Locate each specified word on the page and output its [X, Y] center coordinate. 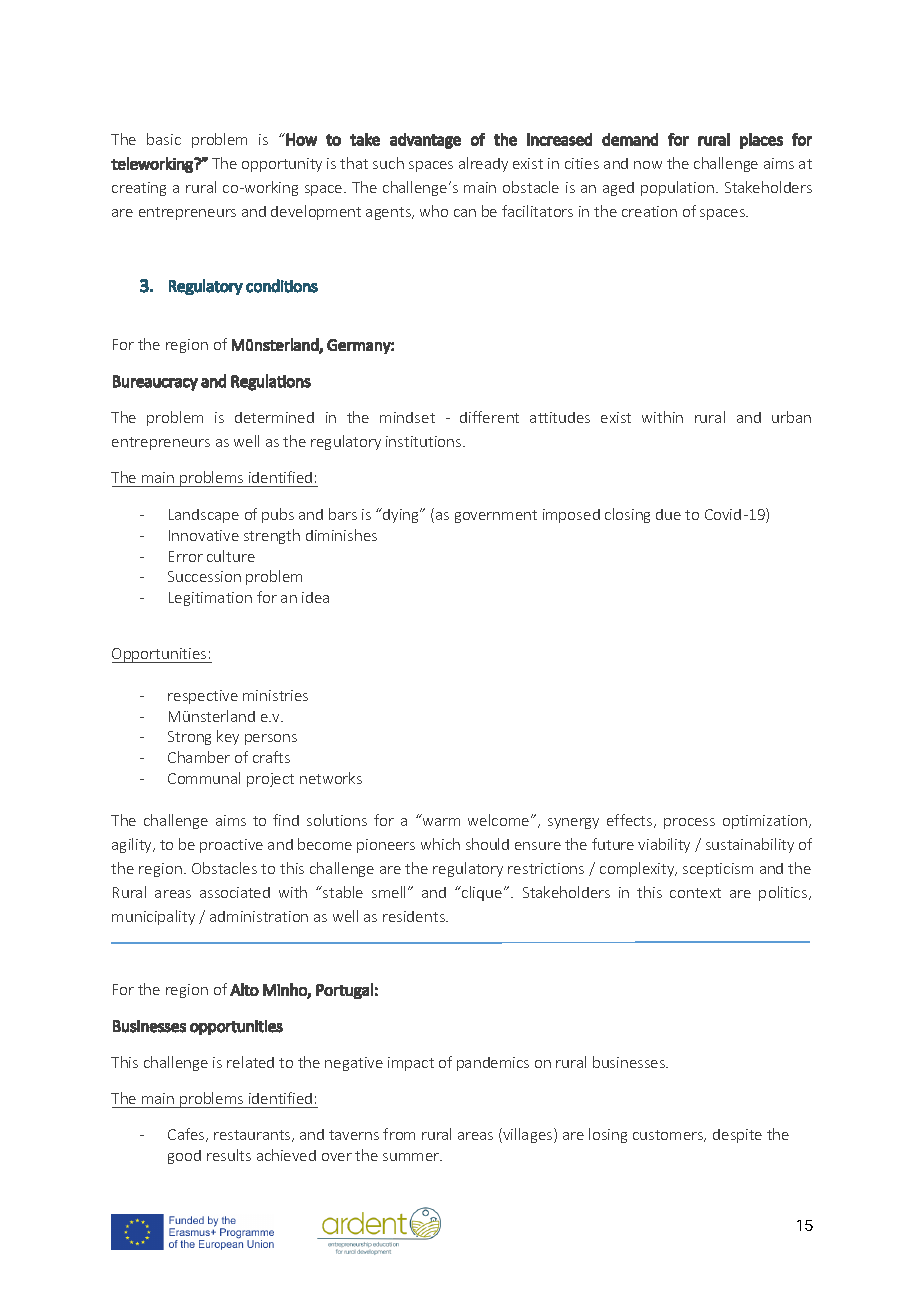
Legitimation [210, 599]
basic [164, 139]
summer [412, 1157]
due [668, 514]
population [677, 188]
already [483, 164]
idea [315, 597]
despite [737, 1136]
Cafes [187, 1135]
